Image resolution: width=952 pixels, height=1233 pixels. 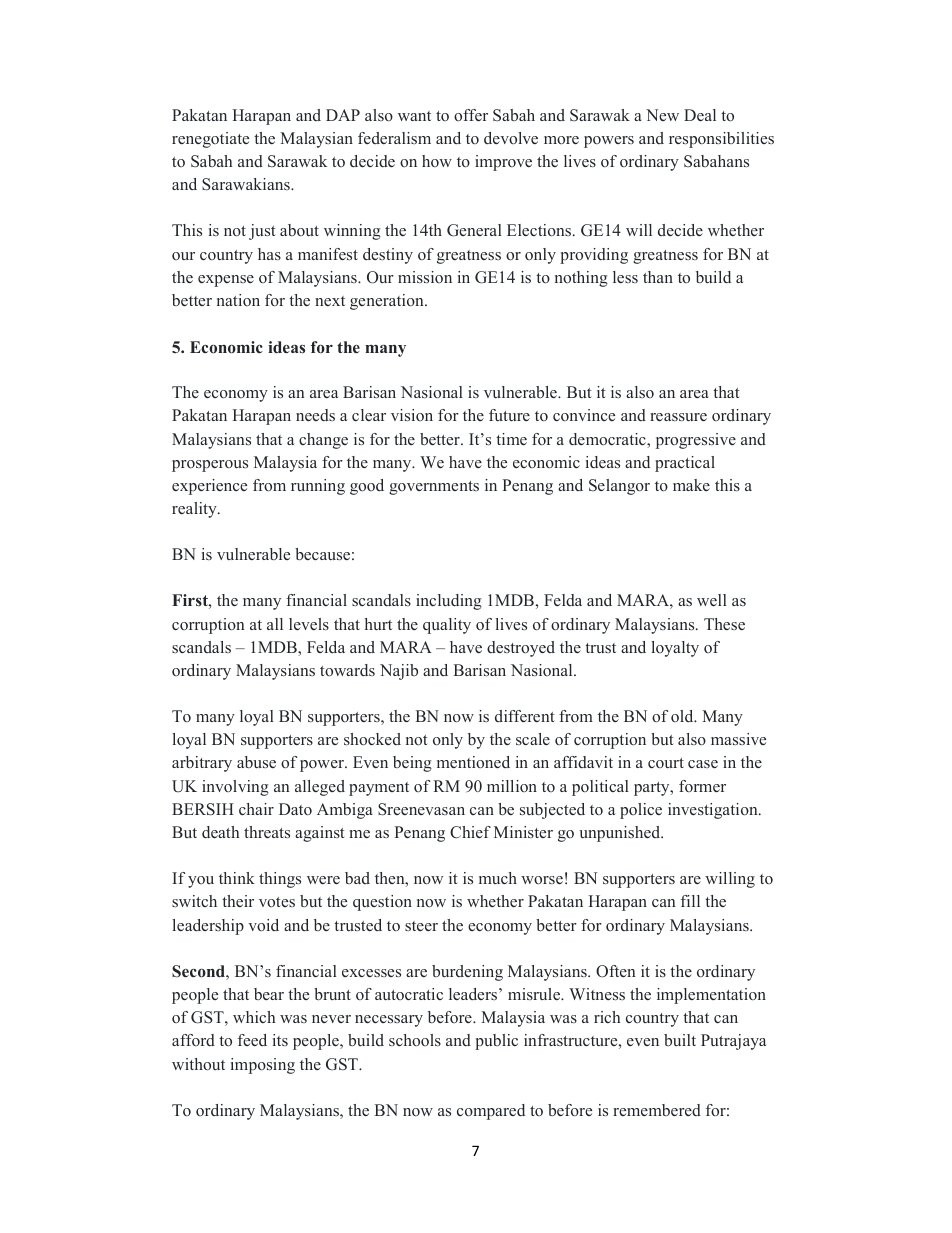 What do you see at coordinates (210, 140) in the screenshot?
I see `renegotiate` at bounding box center [210, 140].
